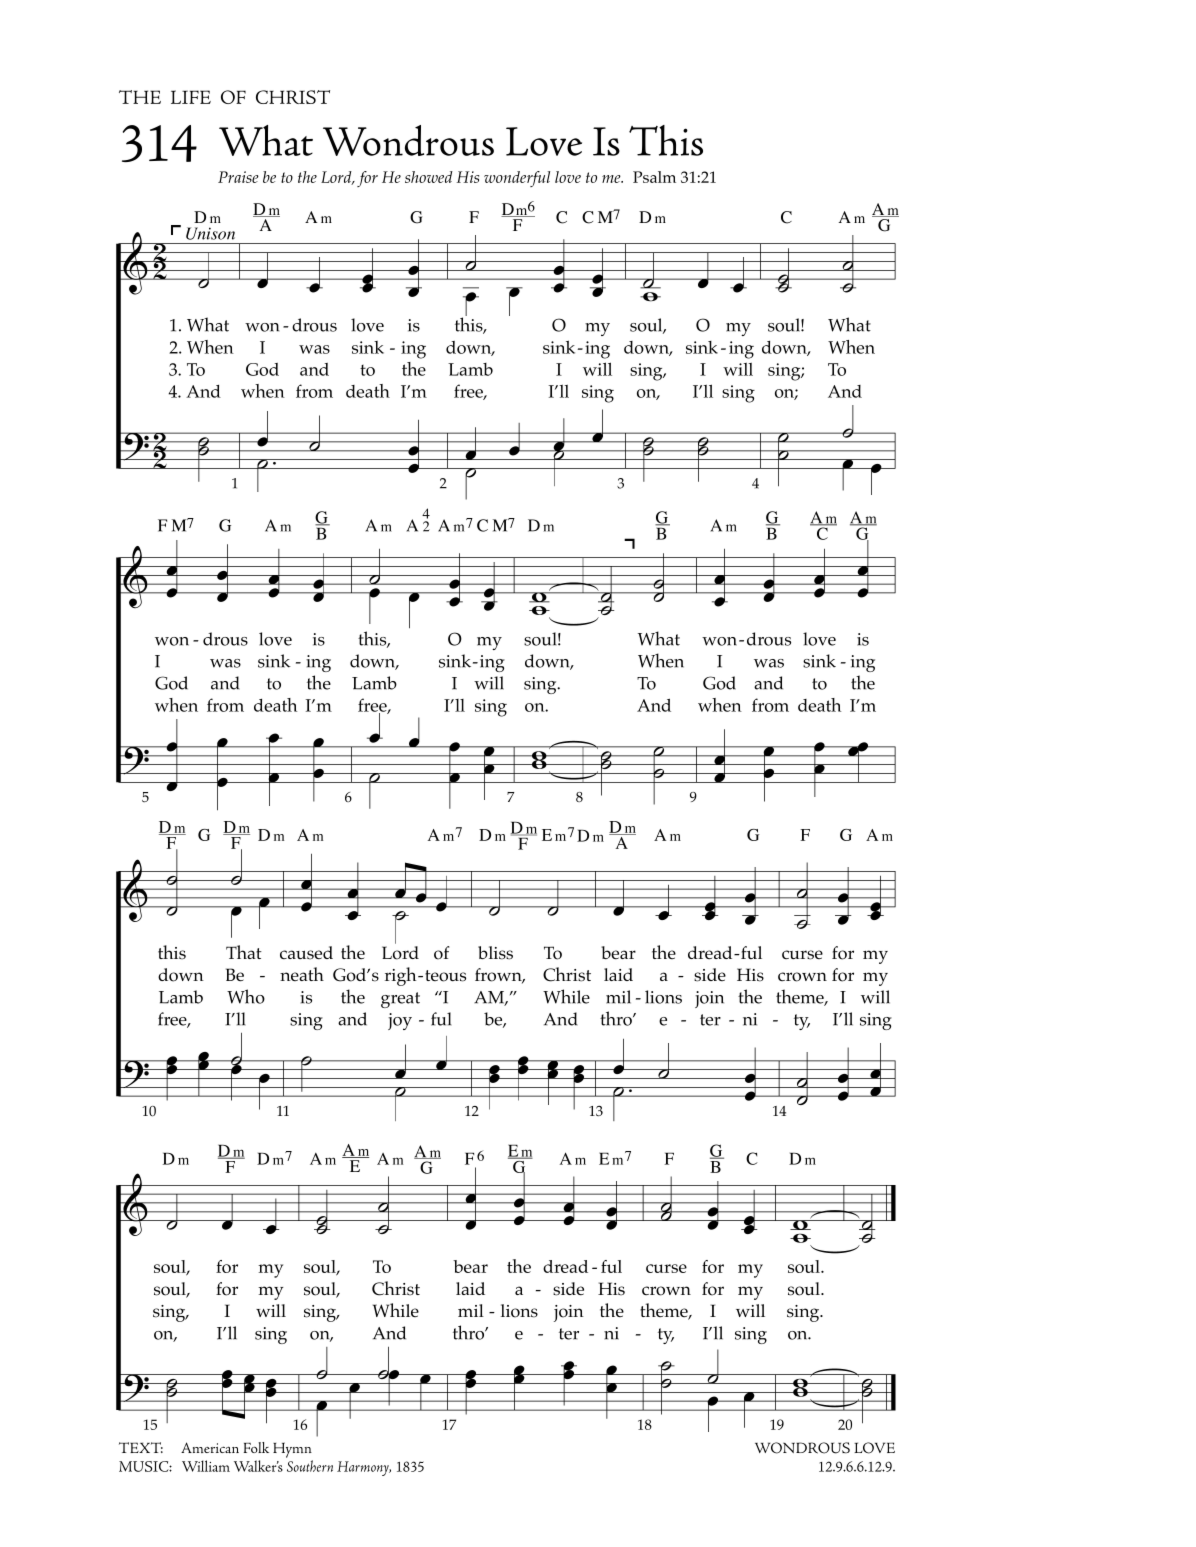 The width and height of the screenshot is (1196, 1547). Describe the element at coordinates (517, 179) in the screenshot. I see `wonderful` at that location.
